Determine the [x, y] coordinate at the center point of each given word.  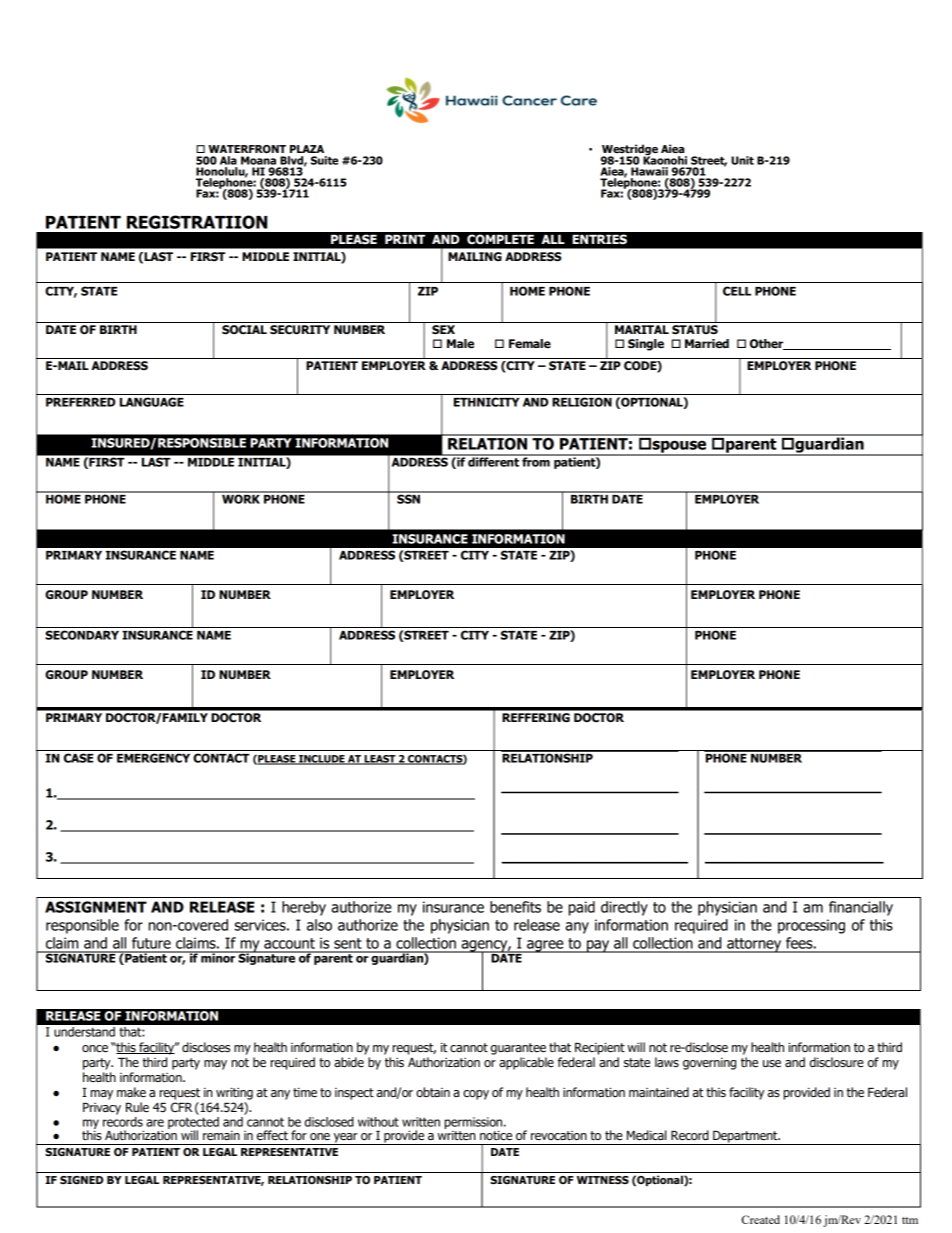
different [493, 461]
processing [811, 926]
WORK [241, 498]
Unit [742, 160]
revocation [559, 1136]
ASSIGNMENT [96, 907]
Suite [324, 160]
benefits [515, 907]
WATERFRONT [247, 149]
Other [768, 344]
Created [760, 1219]
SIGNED [81, 1180]
